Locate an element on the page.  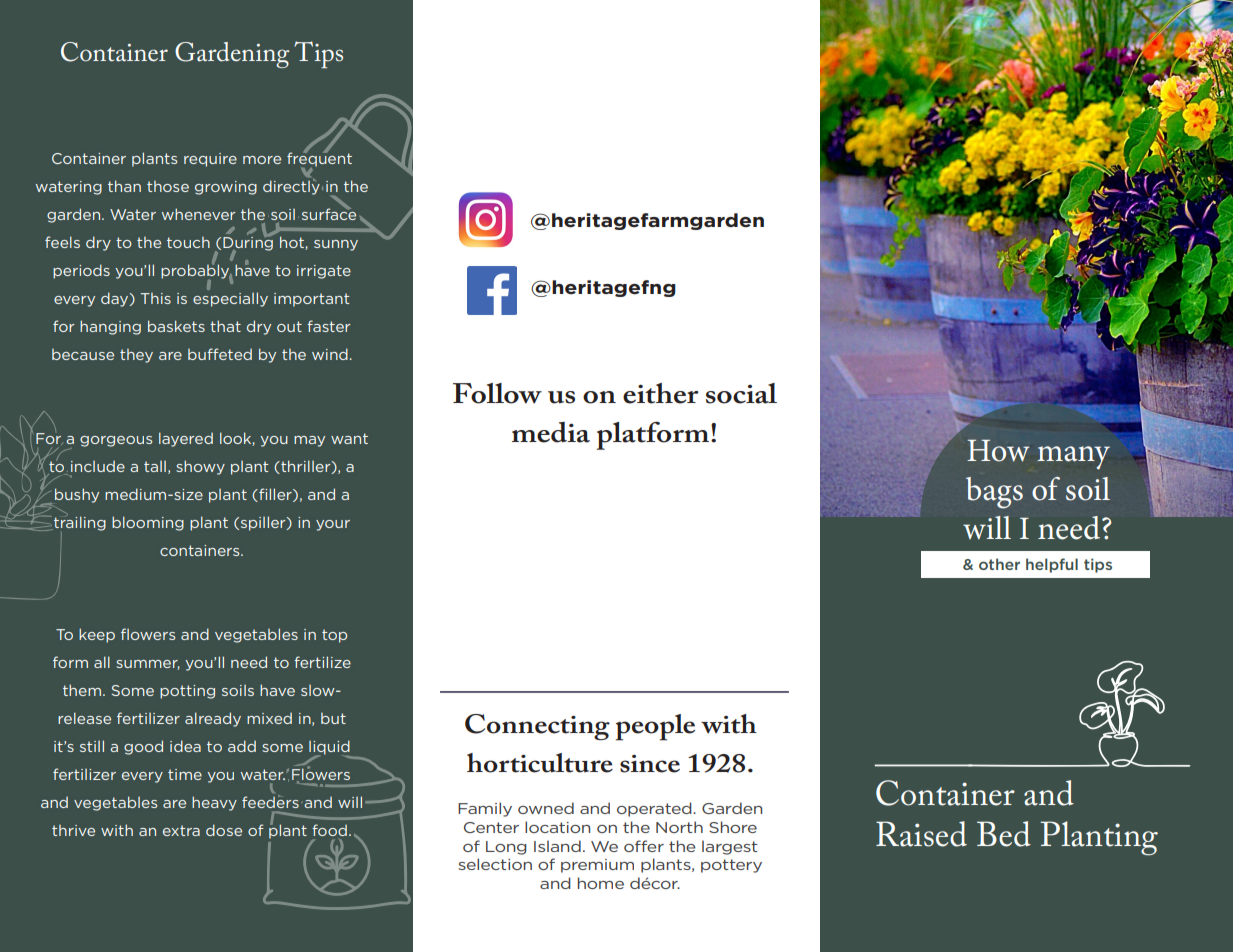
blooming is located at coordinates (148, 523).
